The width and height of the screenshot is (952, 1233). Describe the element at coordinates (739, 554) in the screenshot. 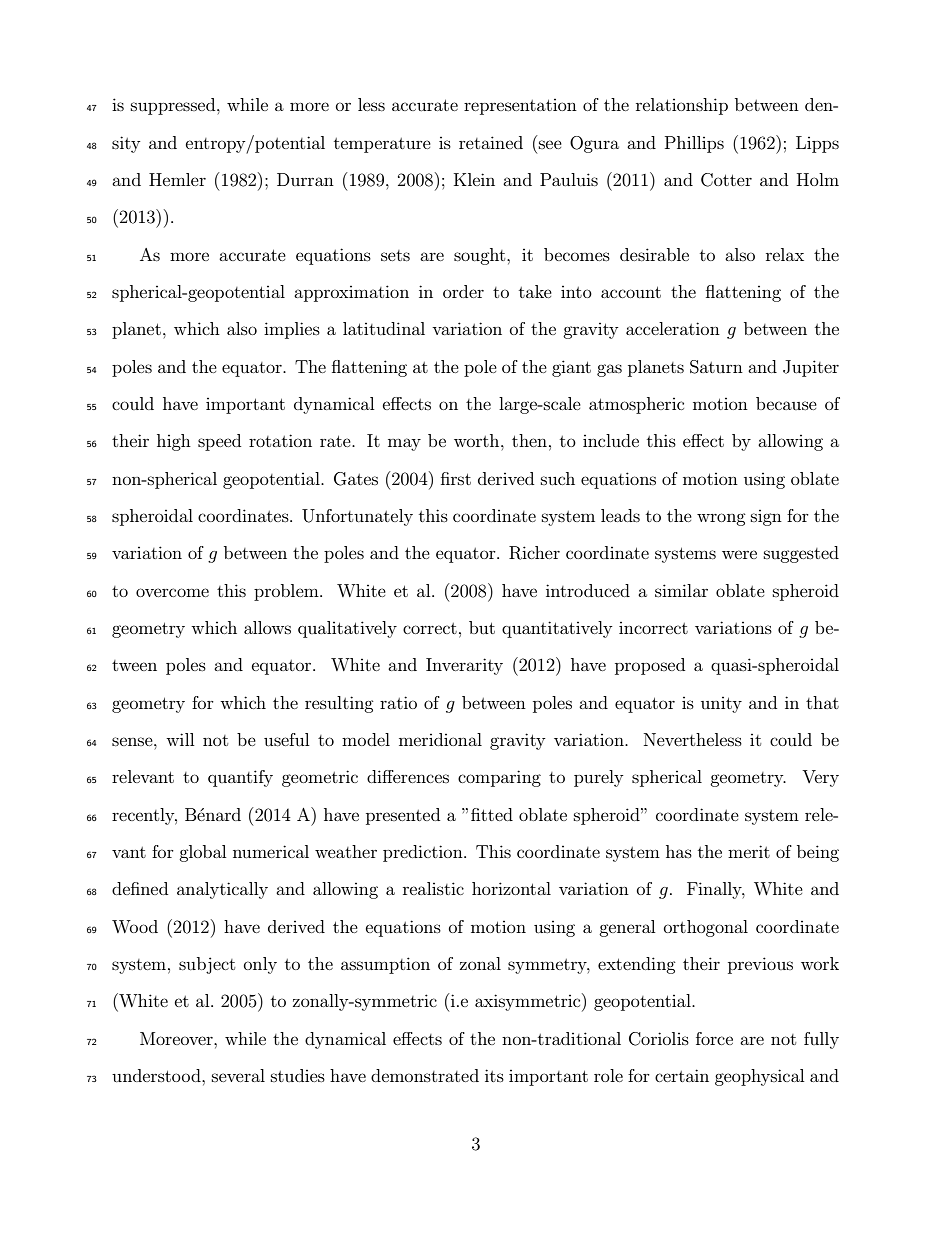

I see `were` at that location.
